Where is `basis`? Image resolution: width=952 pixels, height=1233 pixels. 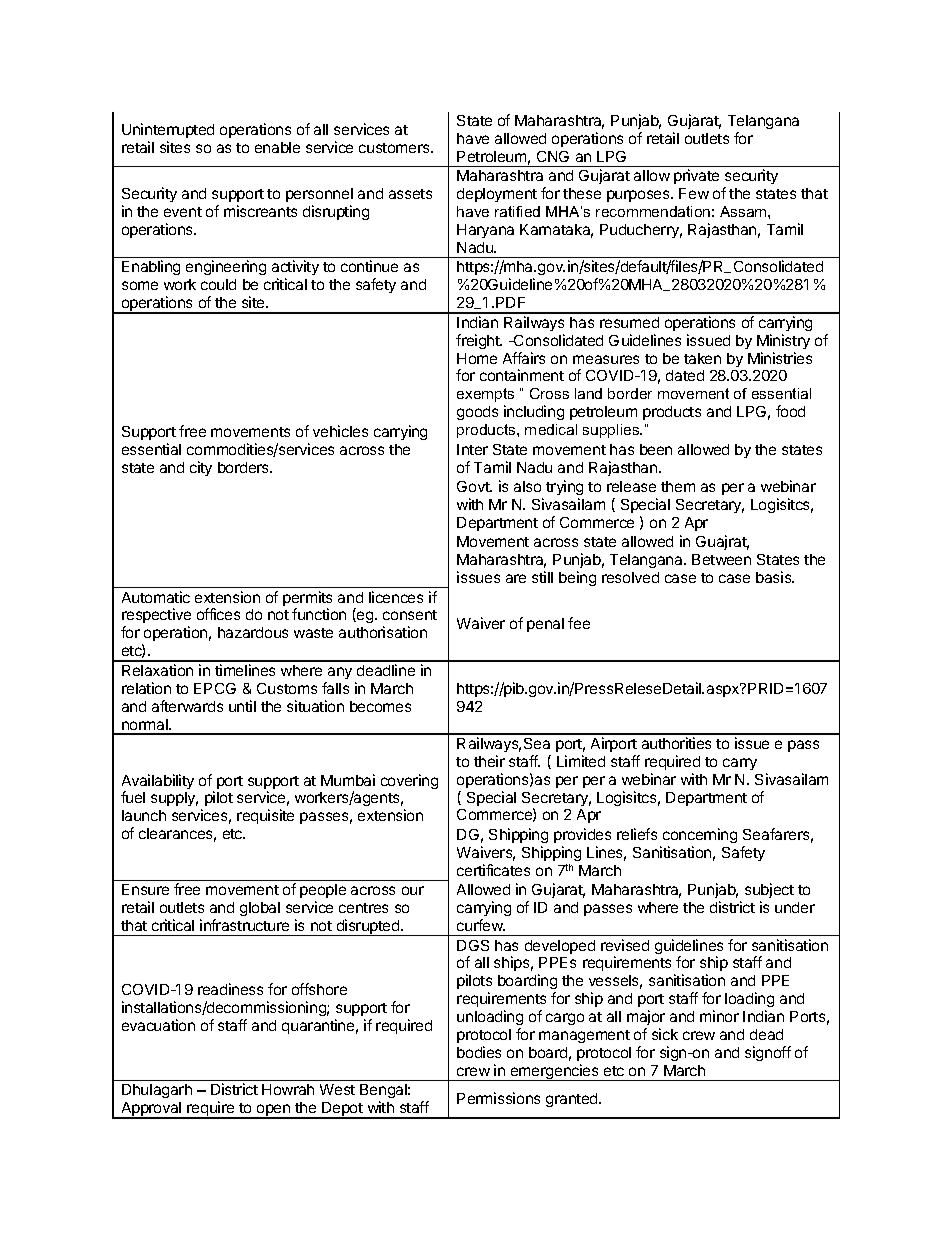
basis is located at coordinates (775, 577).
